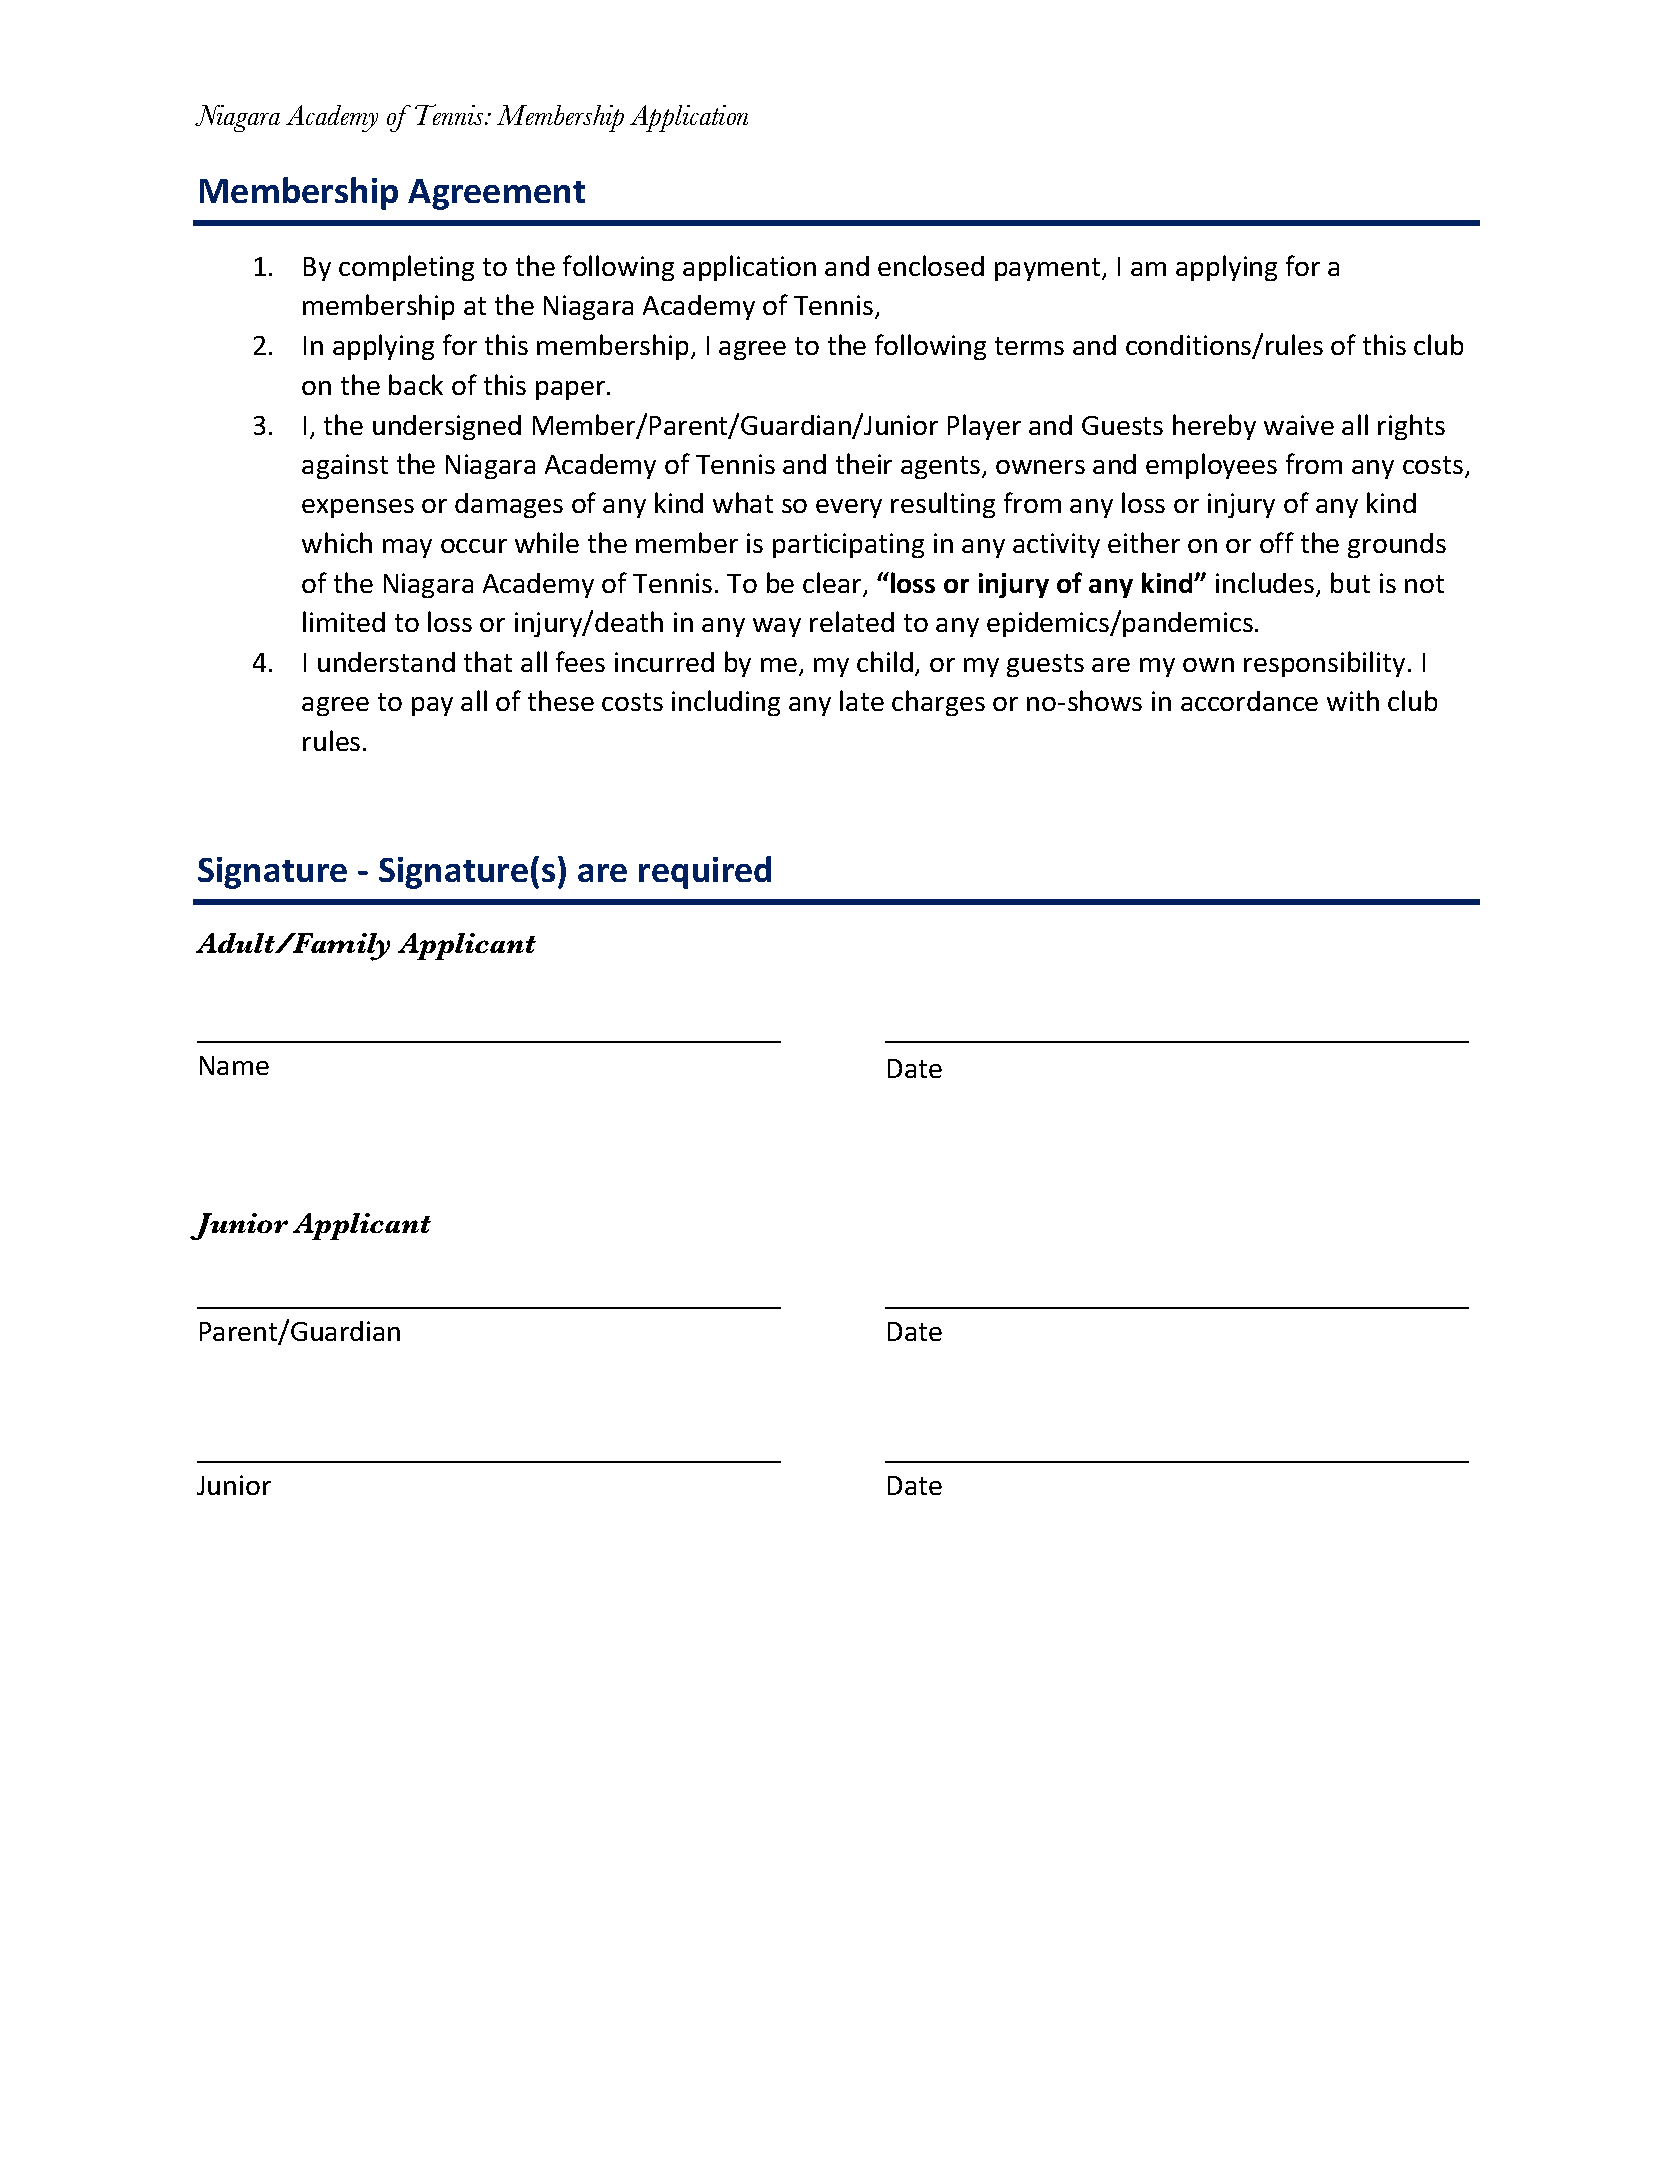 The width and height of the page is (1672, 2163). Describe the element at coordinates (1049, 269) in the page. I see `payment` at that location.
